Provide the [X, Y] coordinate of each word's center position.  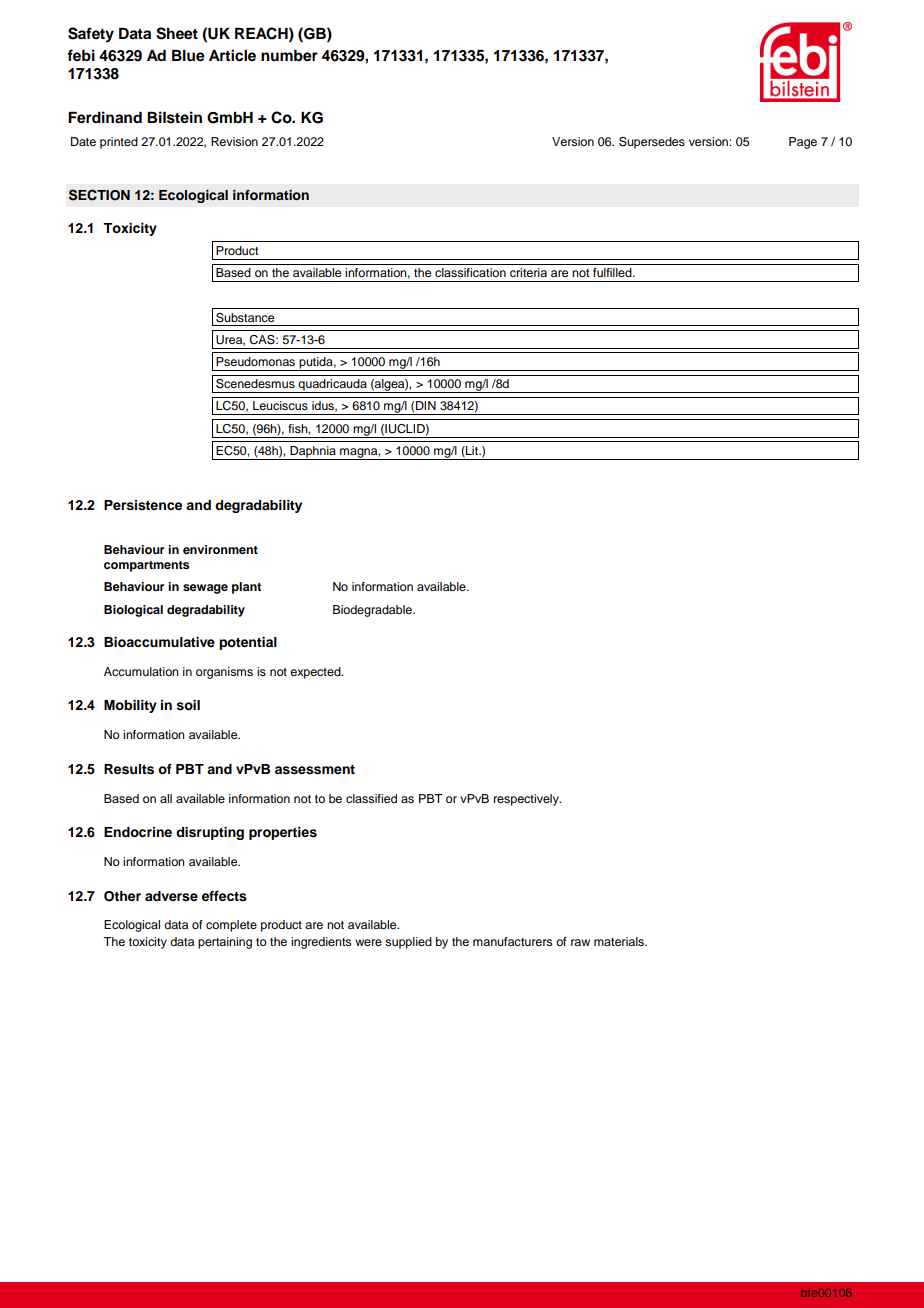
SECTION [99, 195]
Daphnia [313, 453]
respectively [527, 800]
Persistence [143, 505]
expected [316, 673]
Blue [188, 56]
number [289, 56]
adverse [171, 896]
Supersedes [652, 143]
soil [188, 705]
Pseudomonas [255, 361]
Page [803, 143]
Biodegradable [373, 611]
